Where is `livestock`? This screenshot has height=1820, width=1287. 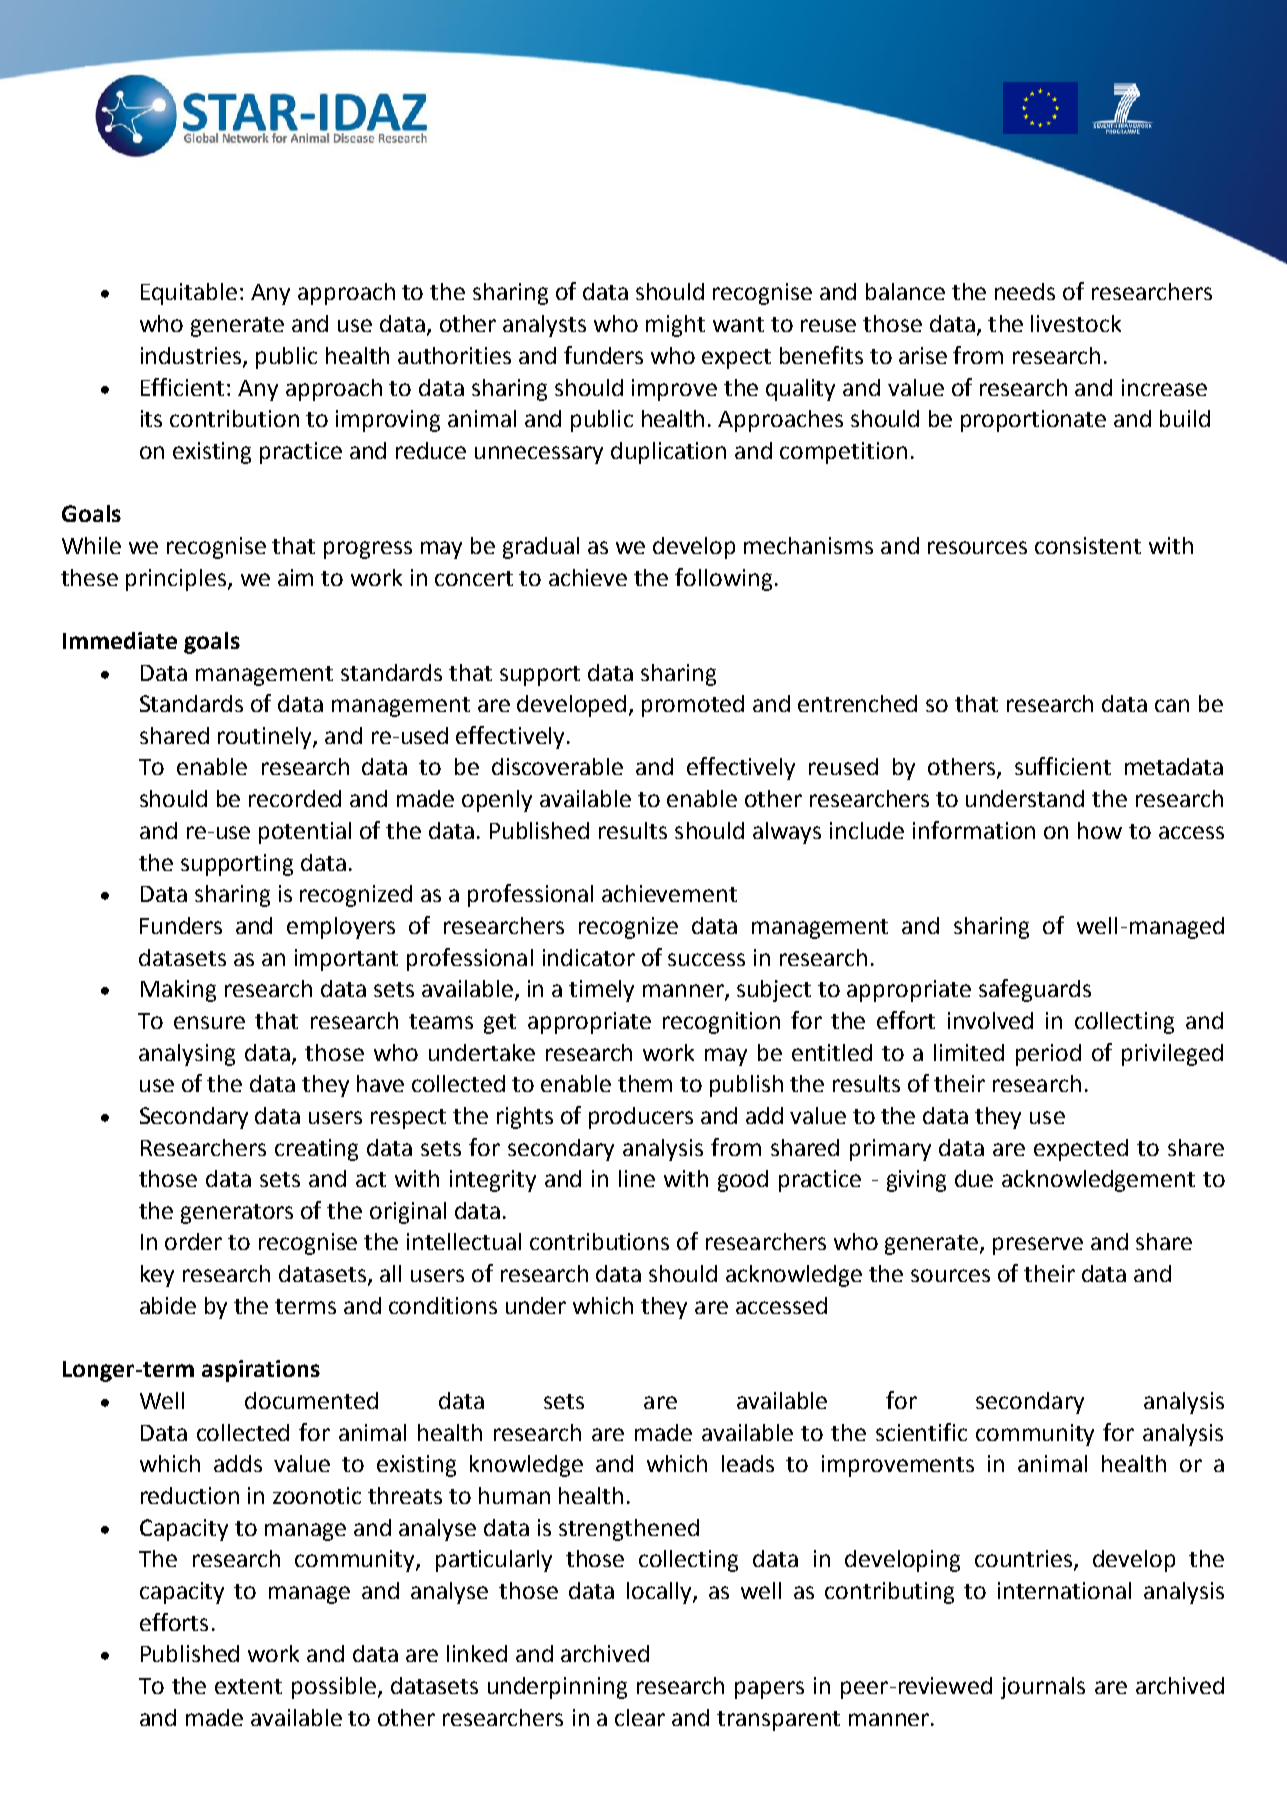 livestock is located at coordinates (1076, 323).
